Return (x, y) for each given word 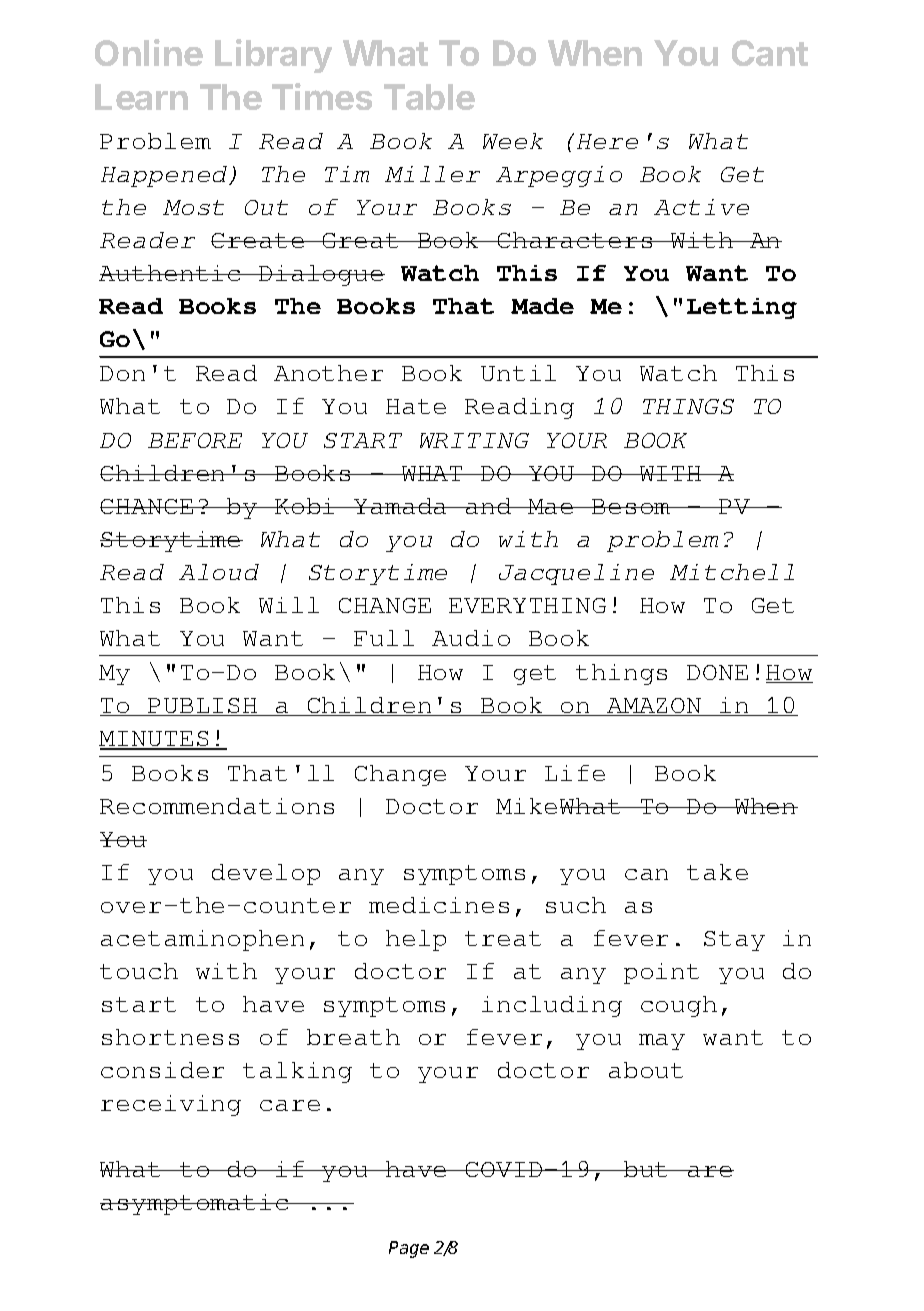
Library (273, 56)
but (646, 1169)
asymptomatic (195, 1204)
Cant (770, 53)
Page (409, 1249)
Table (429, 97)
